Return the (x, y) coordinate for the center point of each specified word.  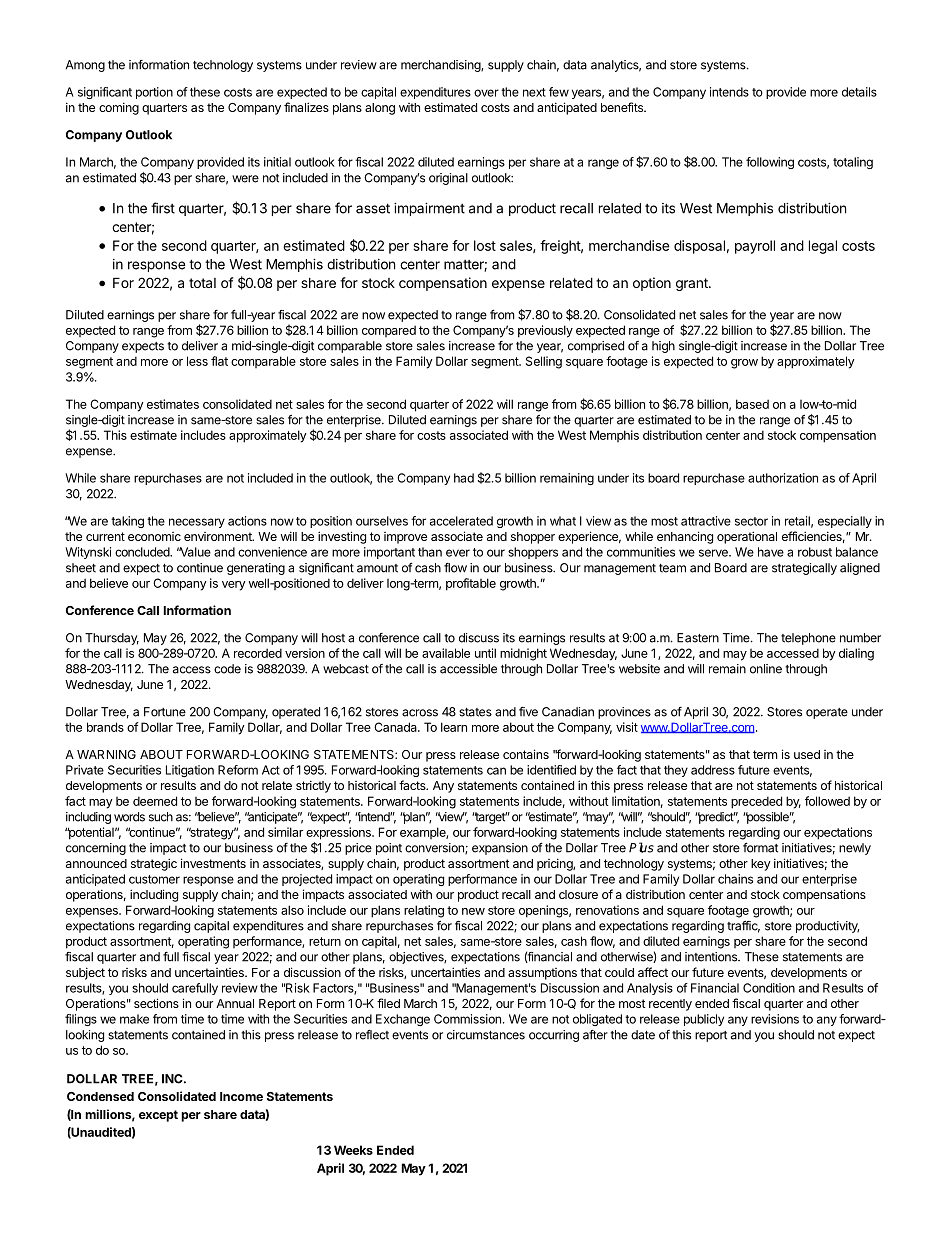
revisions (775, 1019)
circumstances (486, 1035)
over (486, 93)
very (234, 586)
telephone (808, 639)
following (770, 163)
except (158, 1116)
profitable (471, 584)
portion (154, 93)
